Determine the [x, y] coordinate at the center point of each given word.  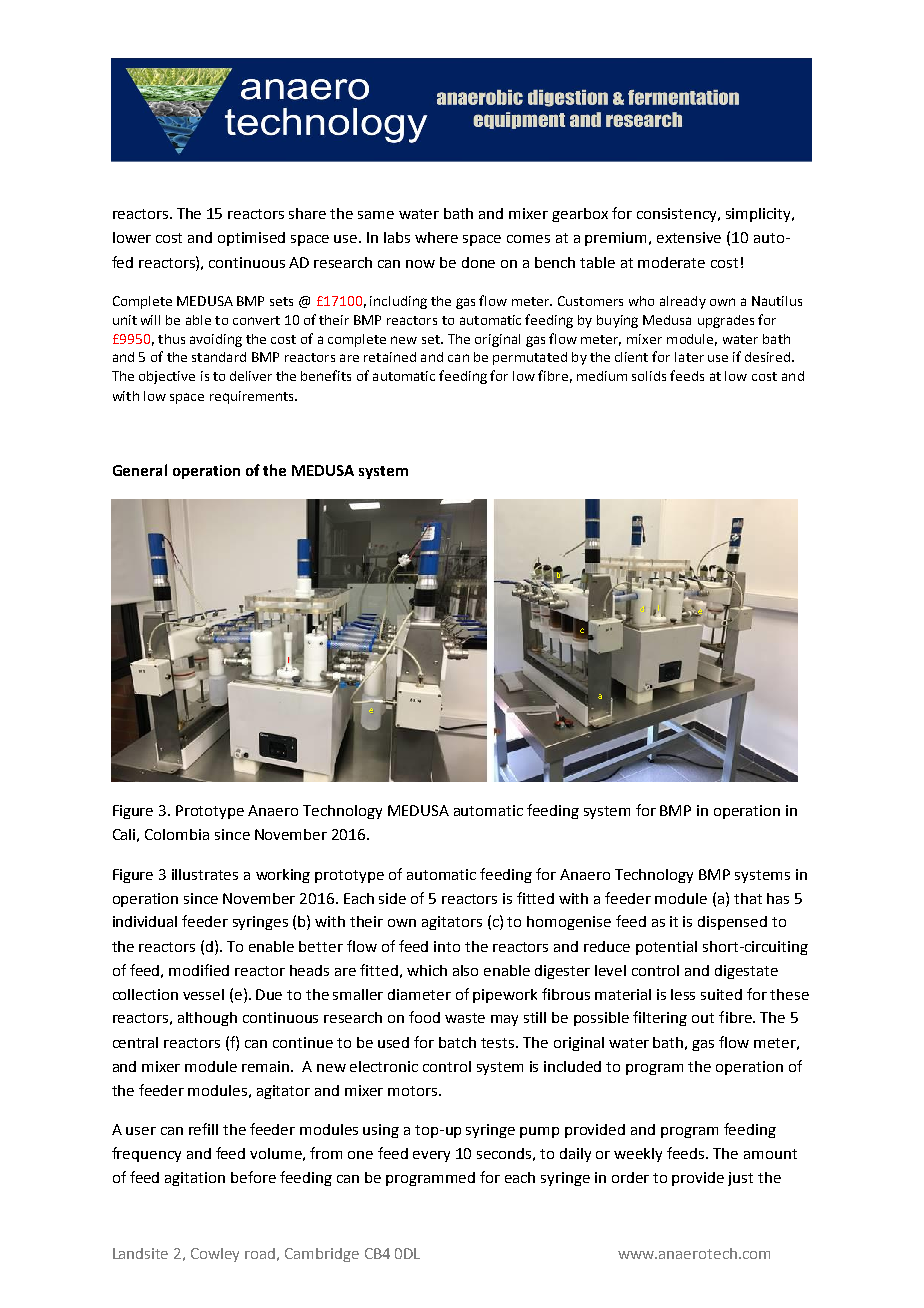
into [447, 946]
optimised [251, 239]
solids [649, 376]
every [431, 1156]
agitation [195, 1179]
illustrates [205, 874]
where [436, 237]
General [140, 470]
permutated [530, 358]
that [748, 898]
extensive [689, 237]
